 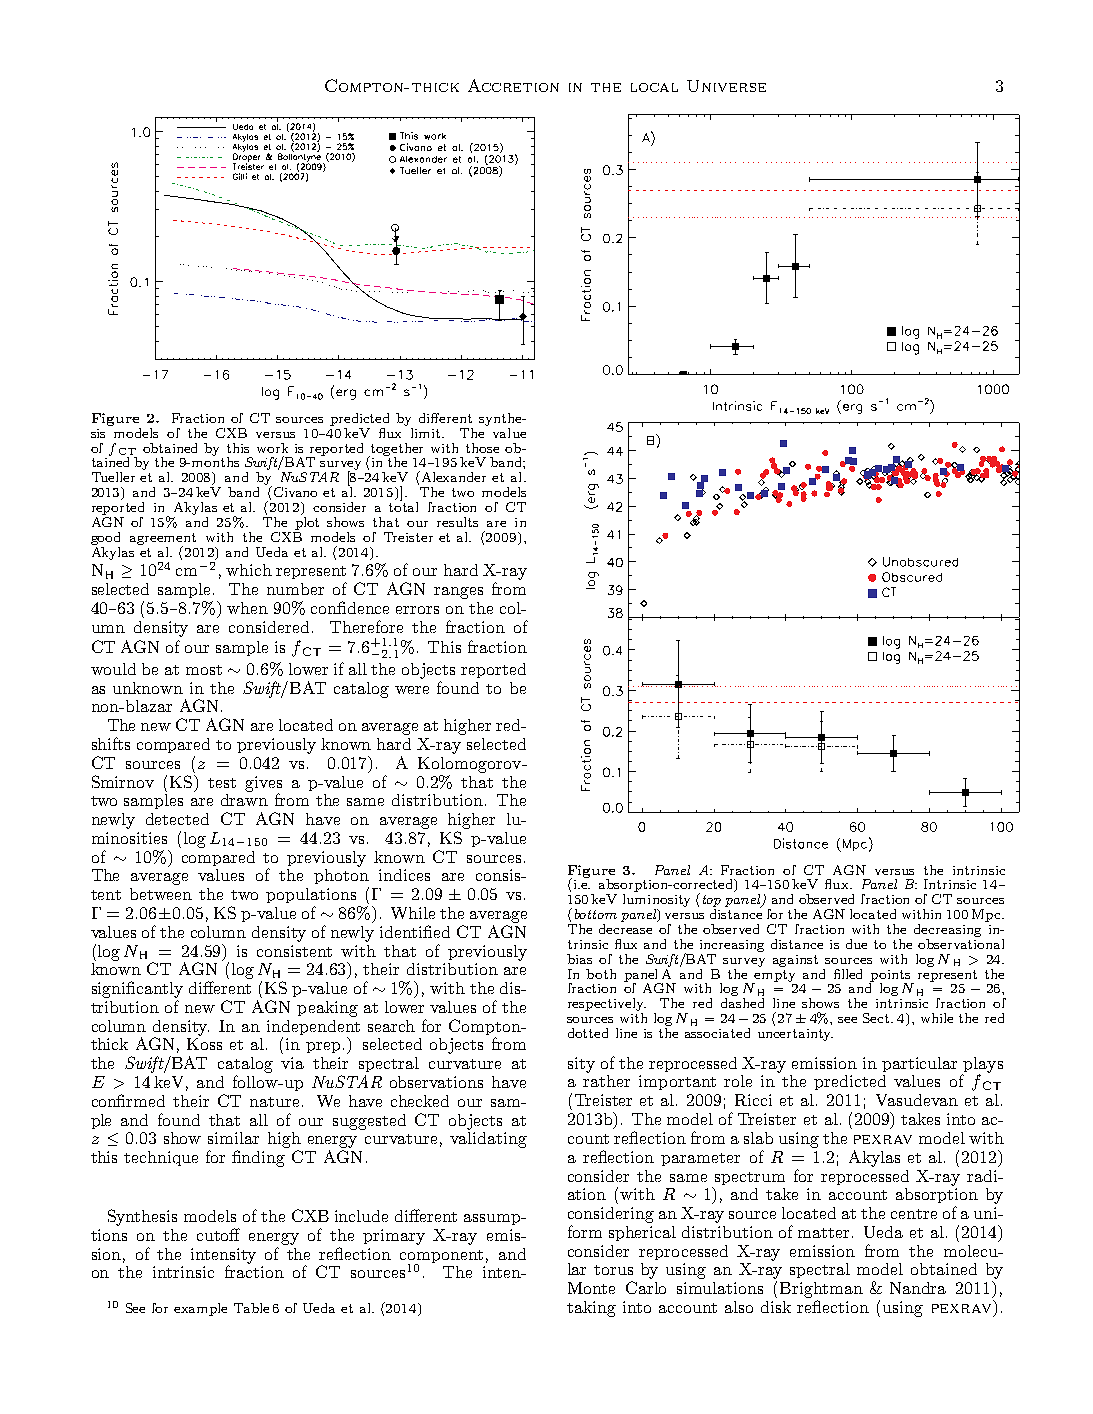 I want to click on results, so click(x=457, y=522).
